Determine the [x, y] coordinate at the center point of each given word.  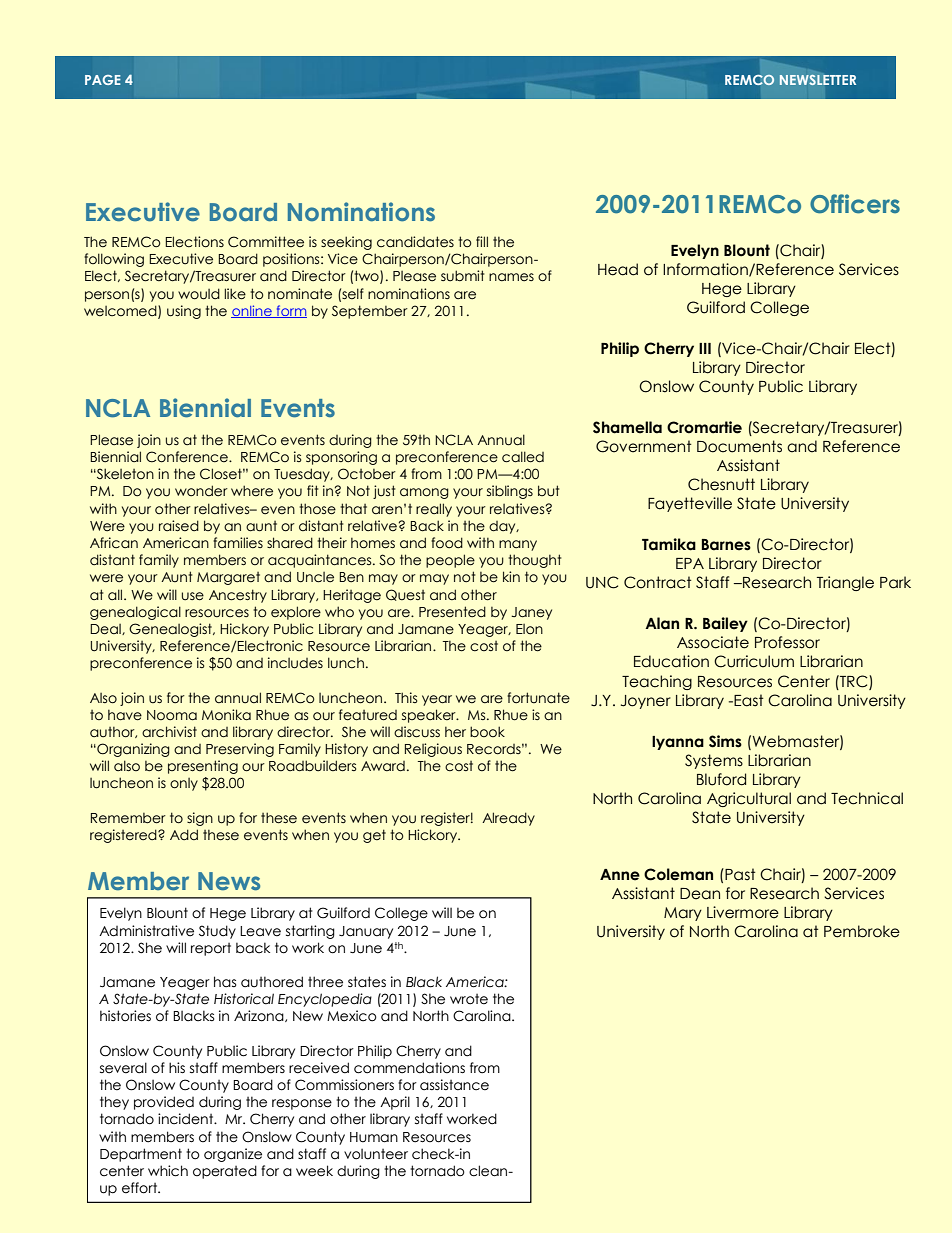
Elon [529, 629]
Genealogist [171, 630]
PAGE [103, 80]
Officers [855, 204]
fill [482, 241]
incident [187, 1119]
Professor [787, 642]
